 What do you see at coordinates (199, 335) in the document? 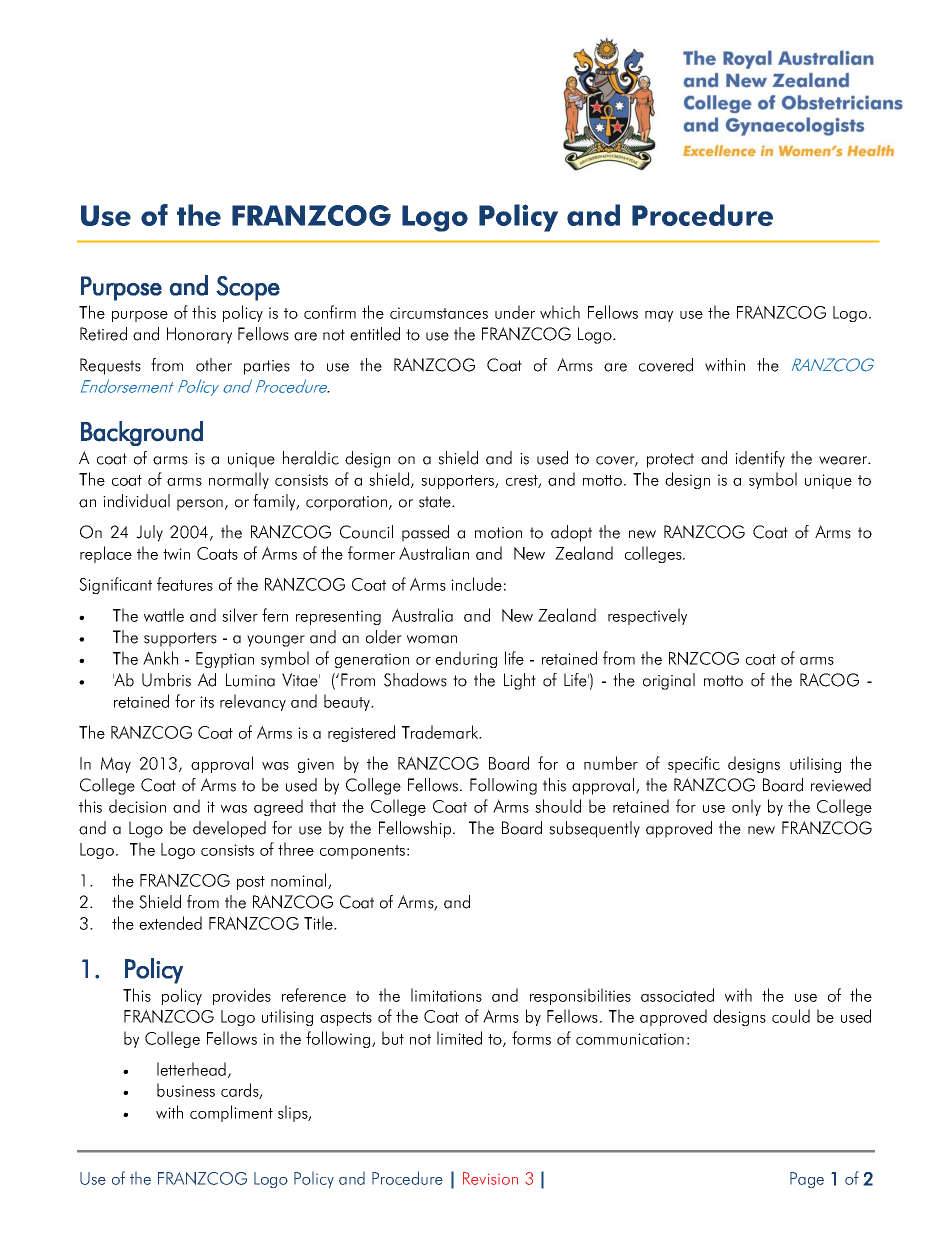
I see `Honorary` at bounding box center [199, 335].
